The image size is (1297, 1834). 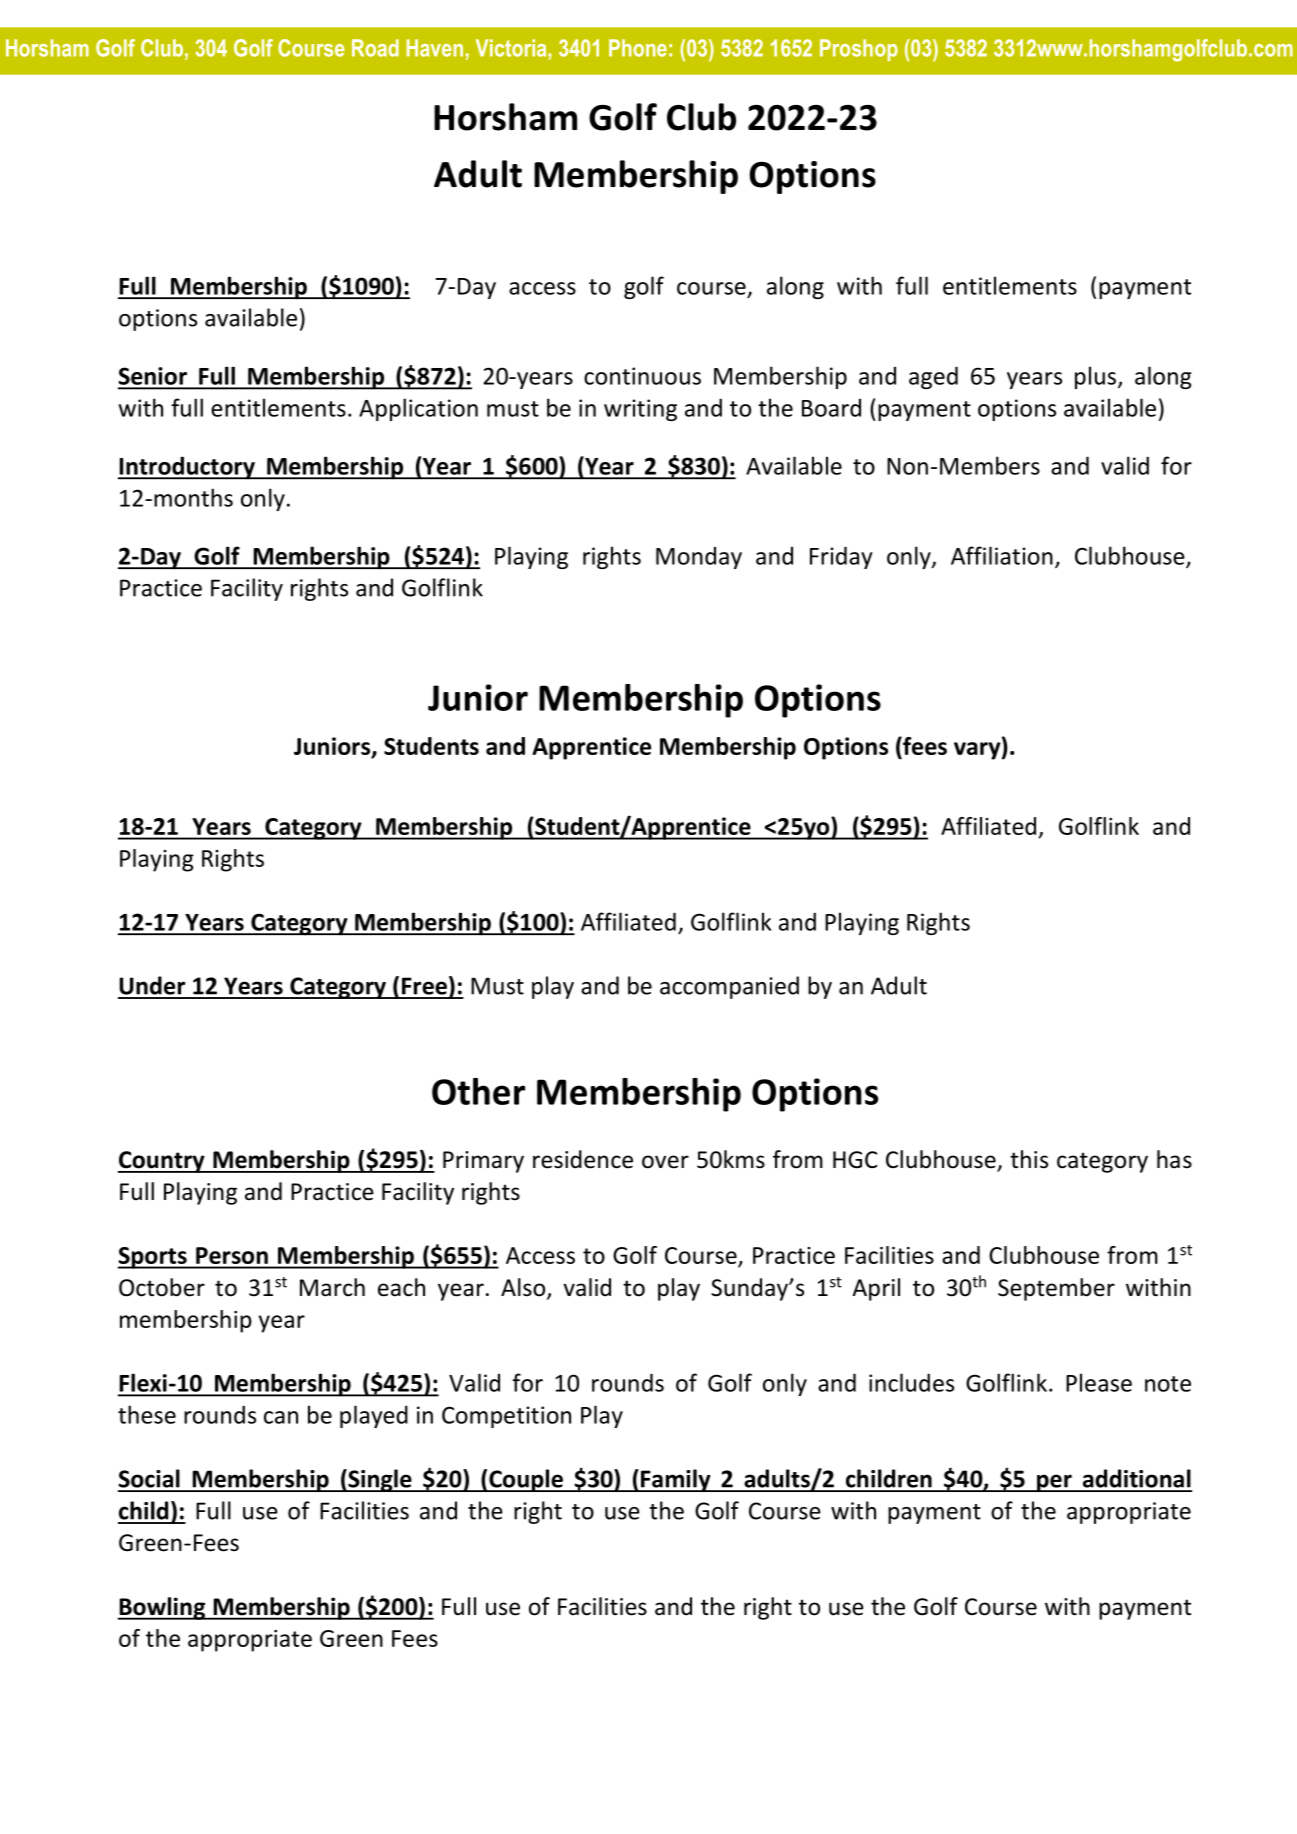 I want to click on Family, so click(x=676, y=1480).
